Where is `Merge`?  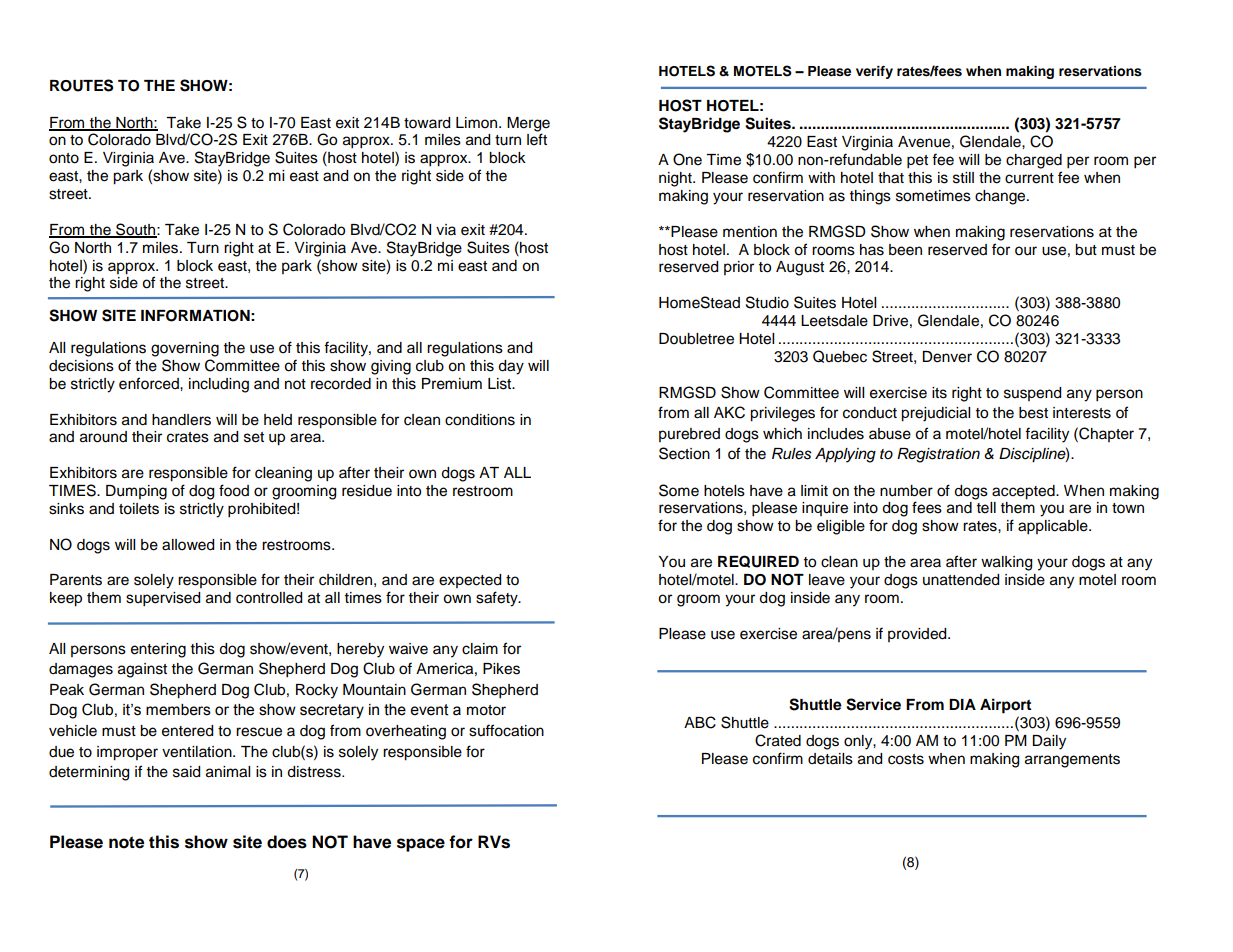
Merge is located at coordinates (528, 124).
